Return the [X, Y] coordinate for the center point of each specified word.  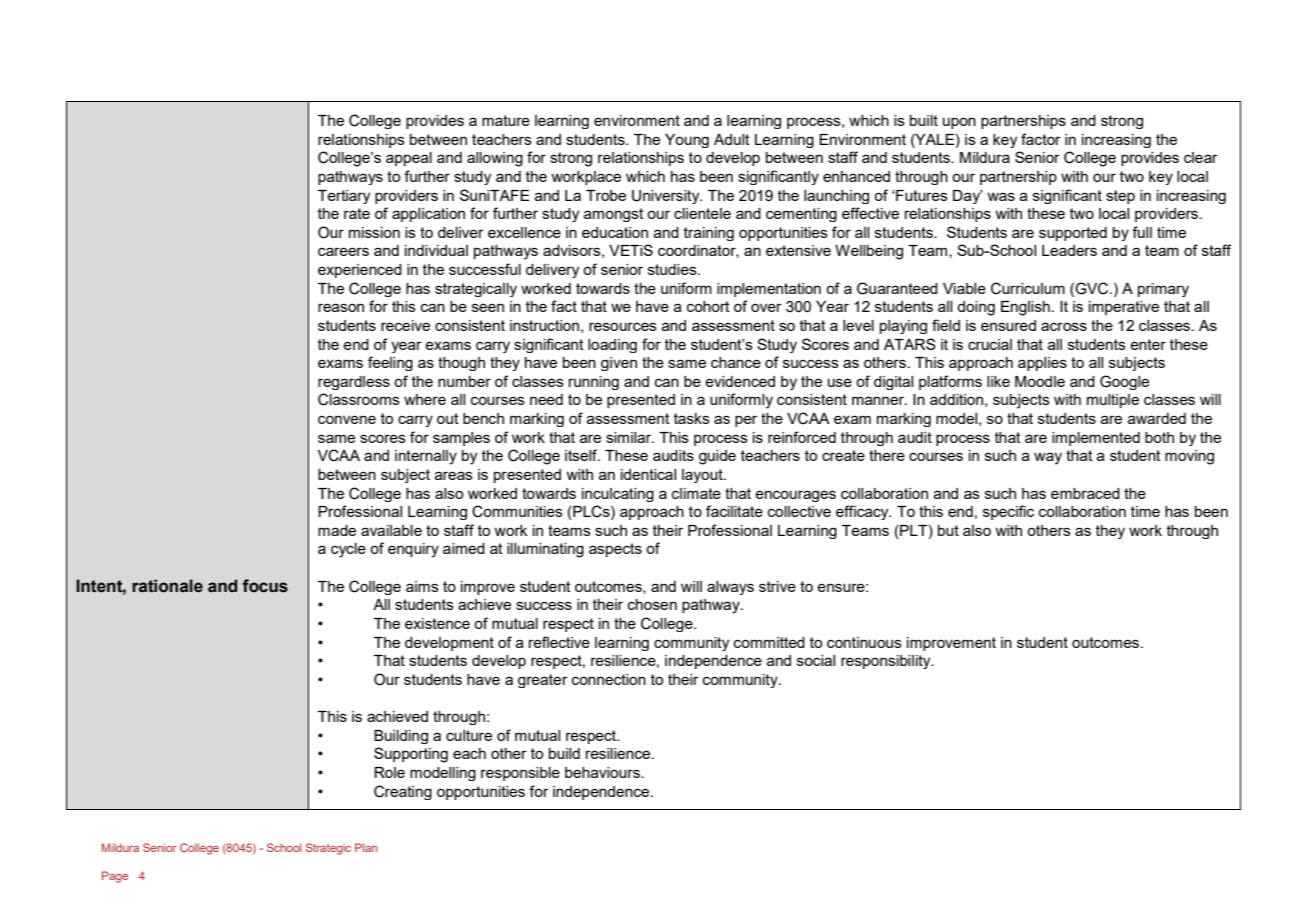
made [337, 530]
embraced [1085, 493]
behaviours [603, 772]
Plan [366, 847]
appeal [409, 159]
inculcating [618, 495]
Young [687, 141]
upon [959, 123]
